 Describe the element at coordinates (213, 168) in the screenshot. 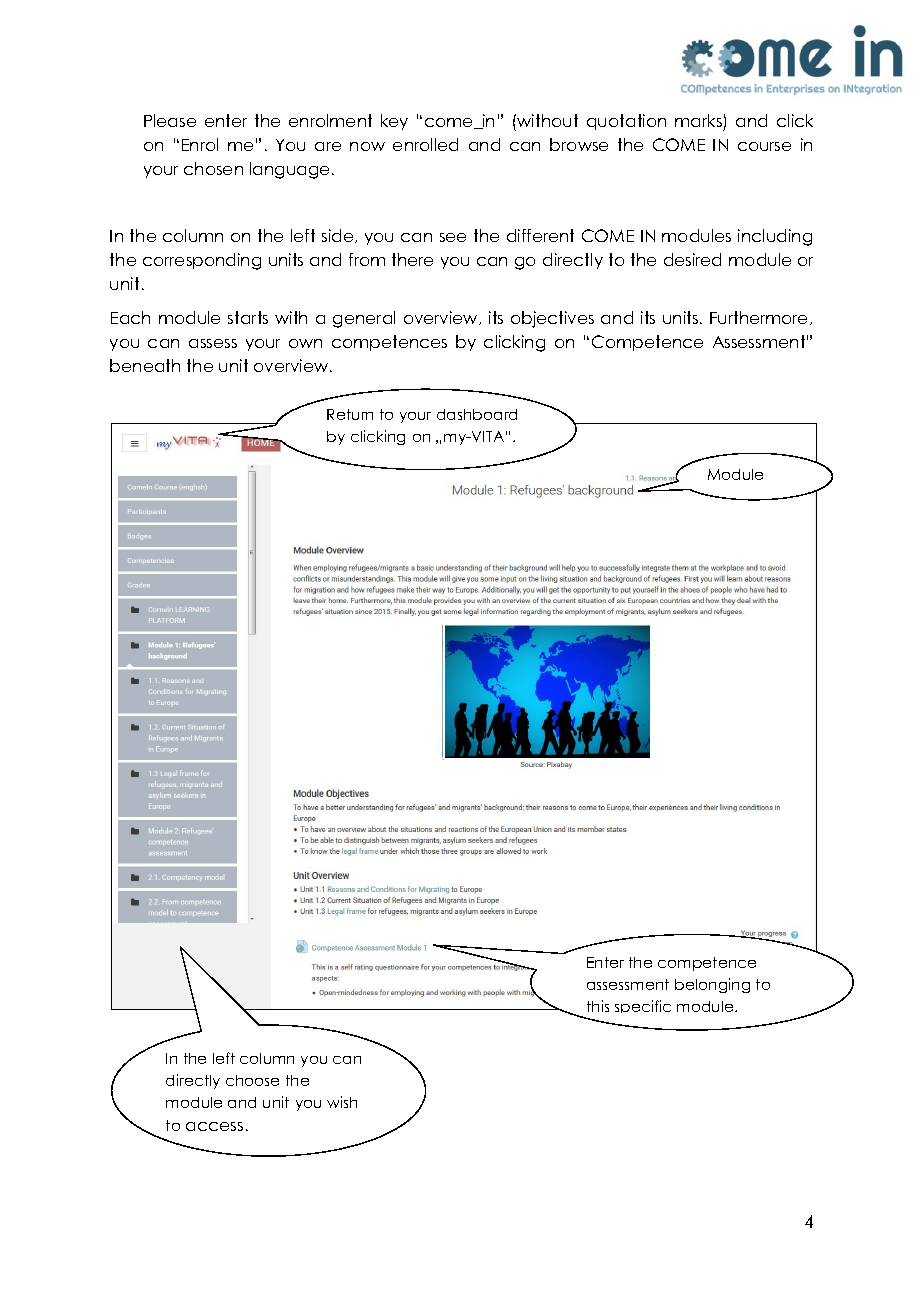

I see `chosen` at that location.
